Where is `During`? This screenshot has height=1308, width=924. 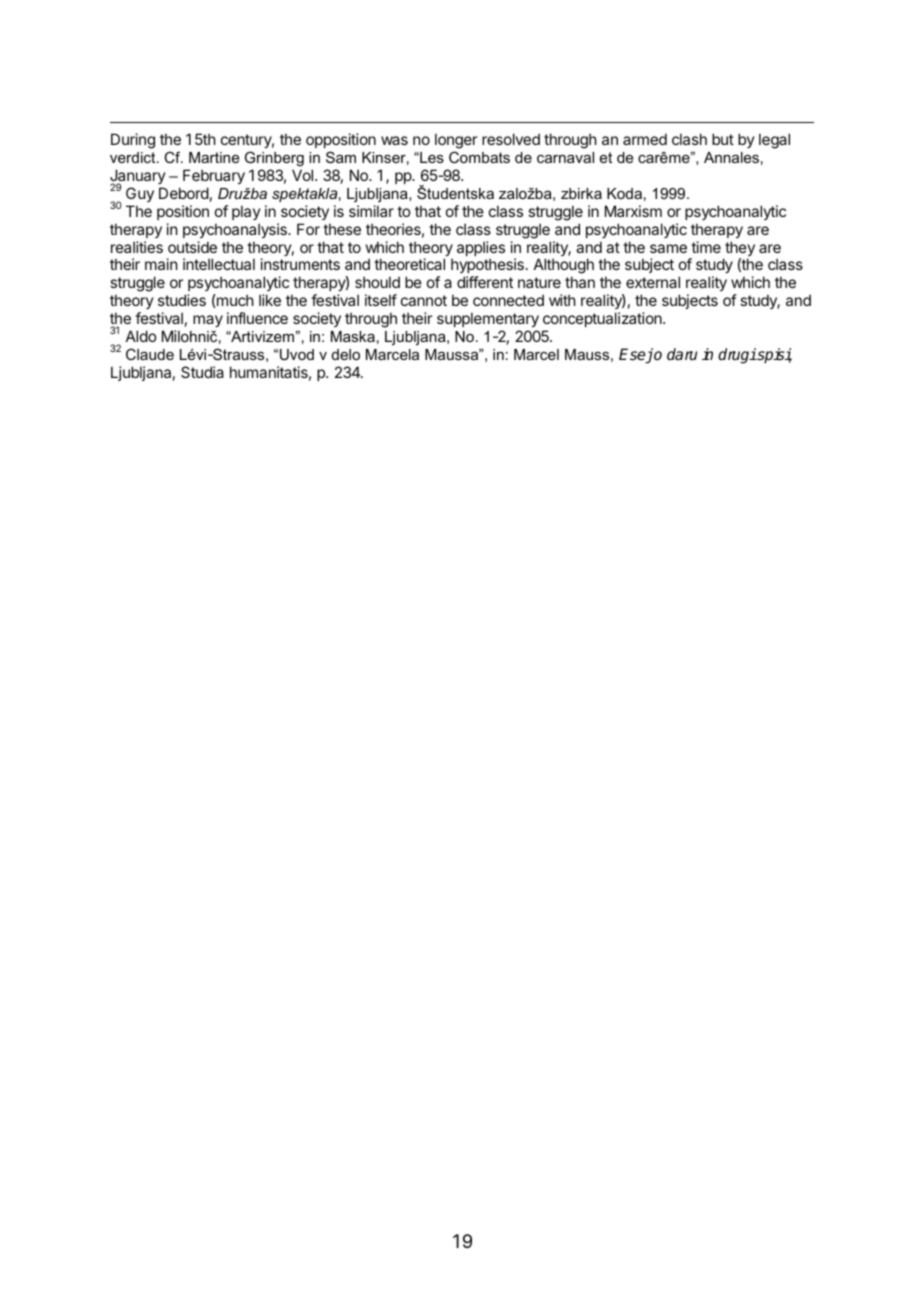 During is located at coordinates (133, 141).
